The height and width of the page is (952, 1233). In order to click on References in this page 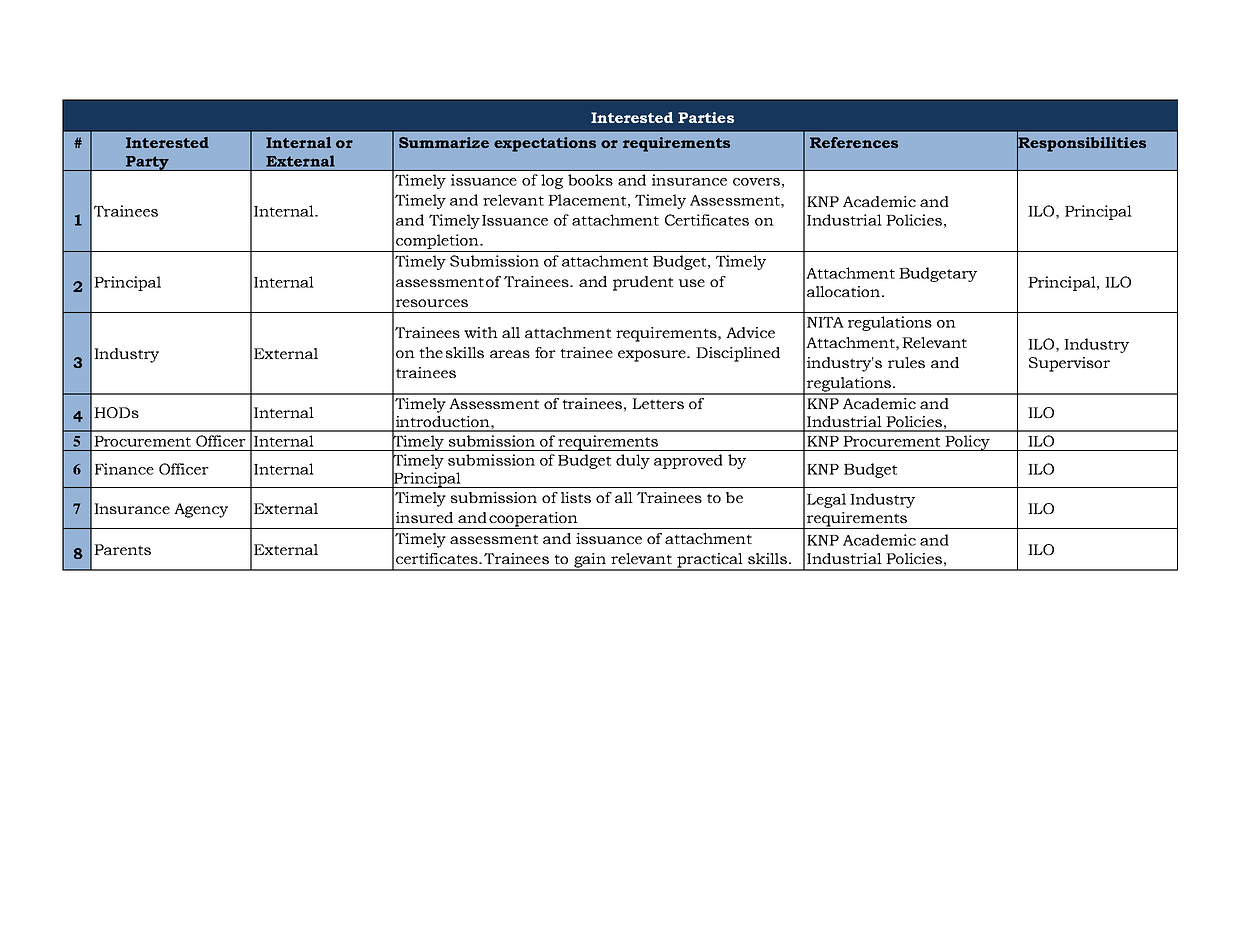, I will do `click(854, 142)`.
